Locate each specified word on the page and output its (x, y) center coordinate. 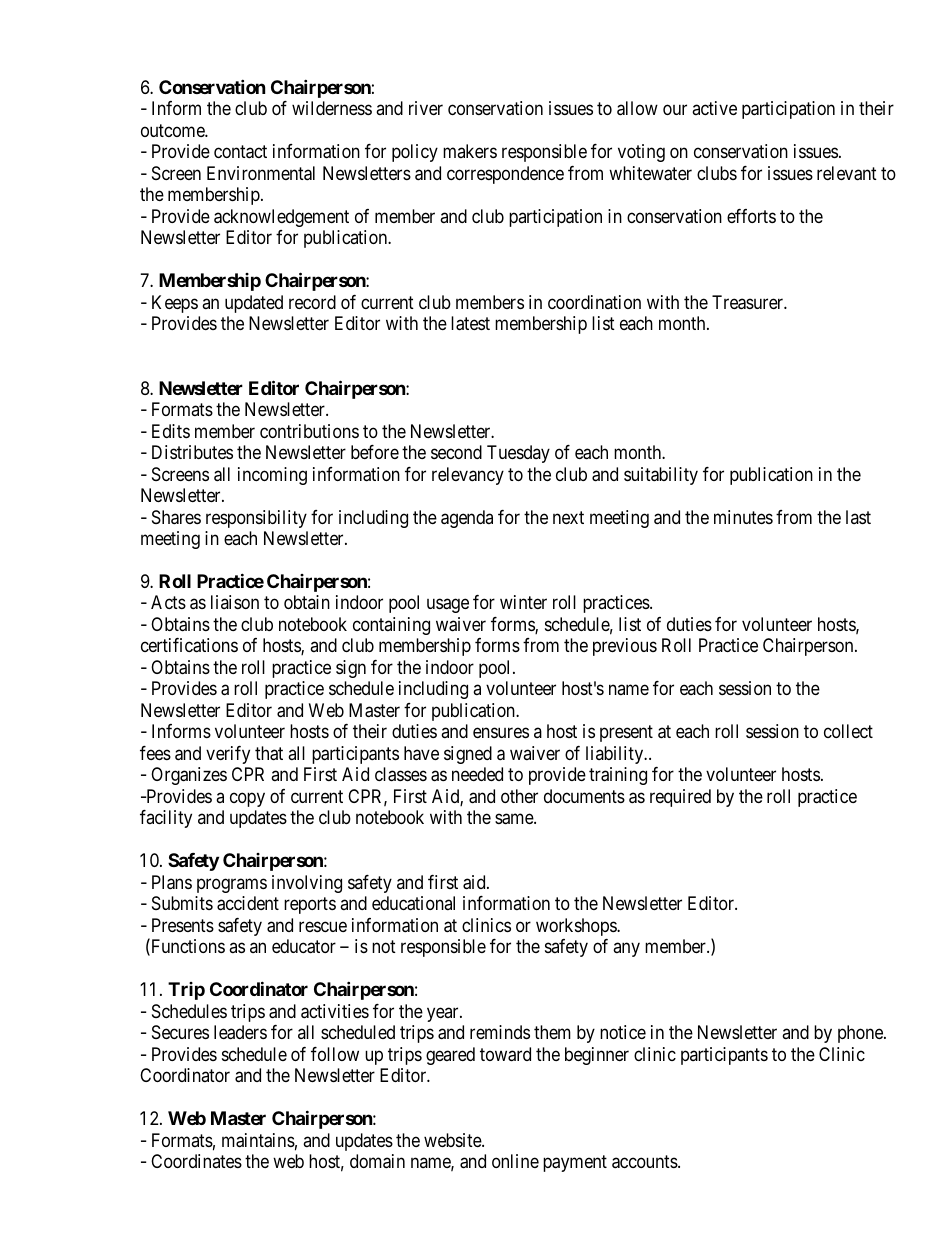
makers (470, 151)
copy (247, 799)
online (515, 1161)
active (714, 108)
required (680, 798)
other (519, 796)
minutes (743, 517)
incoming (272, 476)
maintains (258, 1140)
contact (240, 152)
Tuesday (518, 454)
